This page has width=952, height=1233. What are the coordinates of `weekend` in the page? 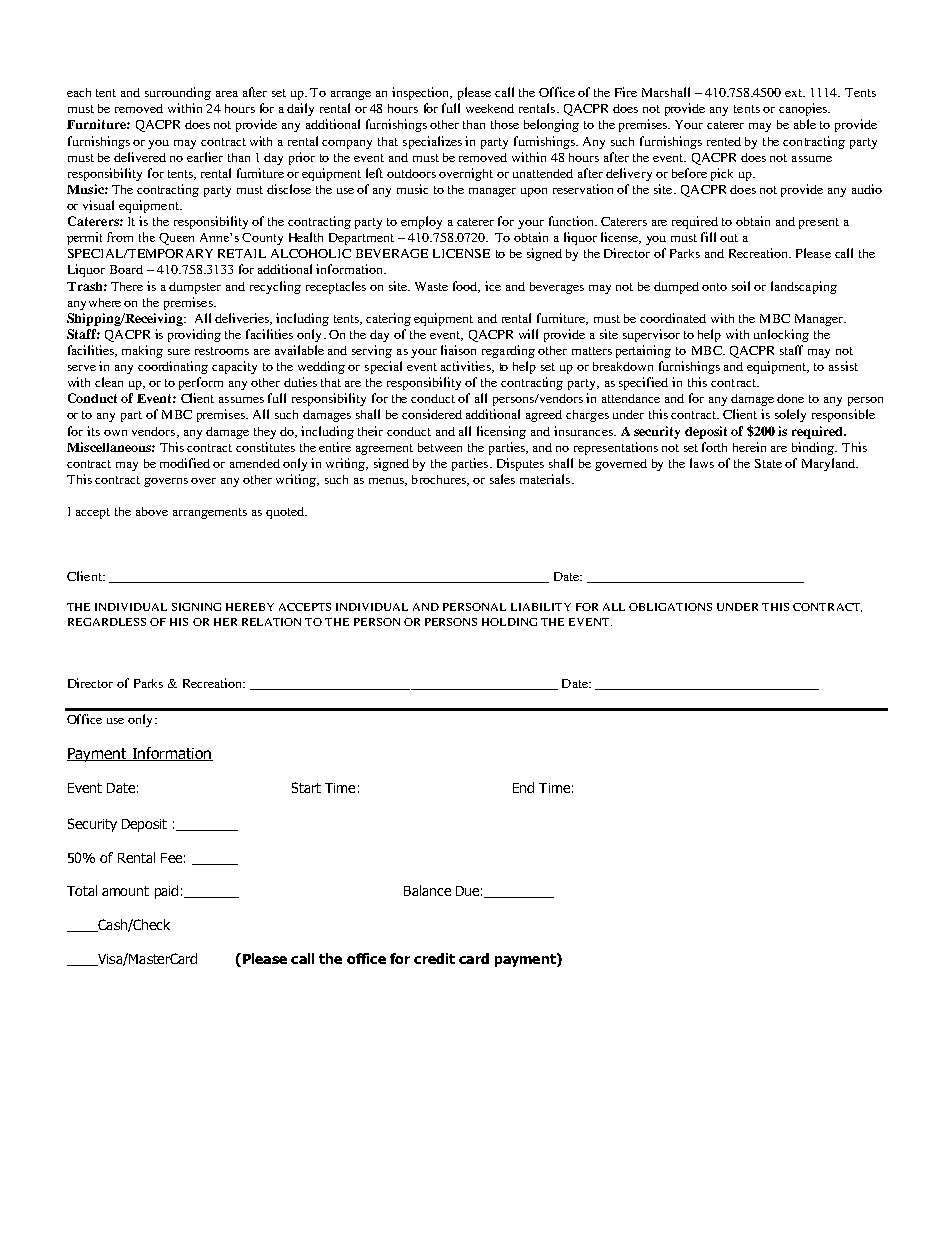 It's located at (490, 108).
